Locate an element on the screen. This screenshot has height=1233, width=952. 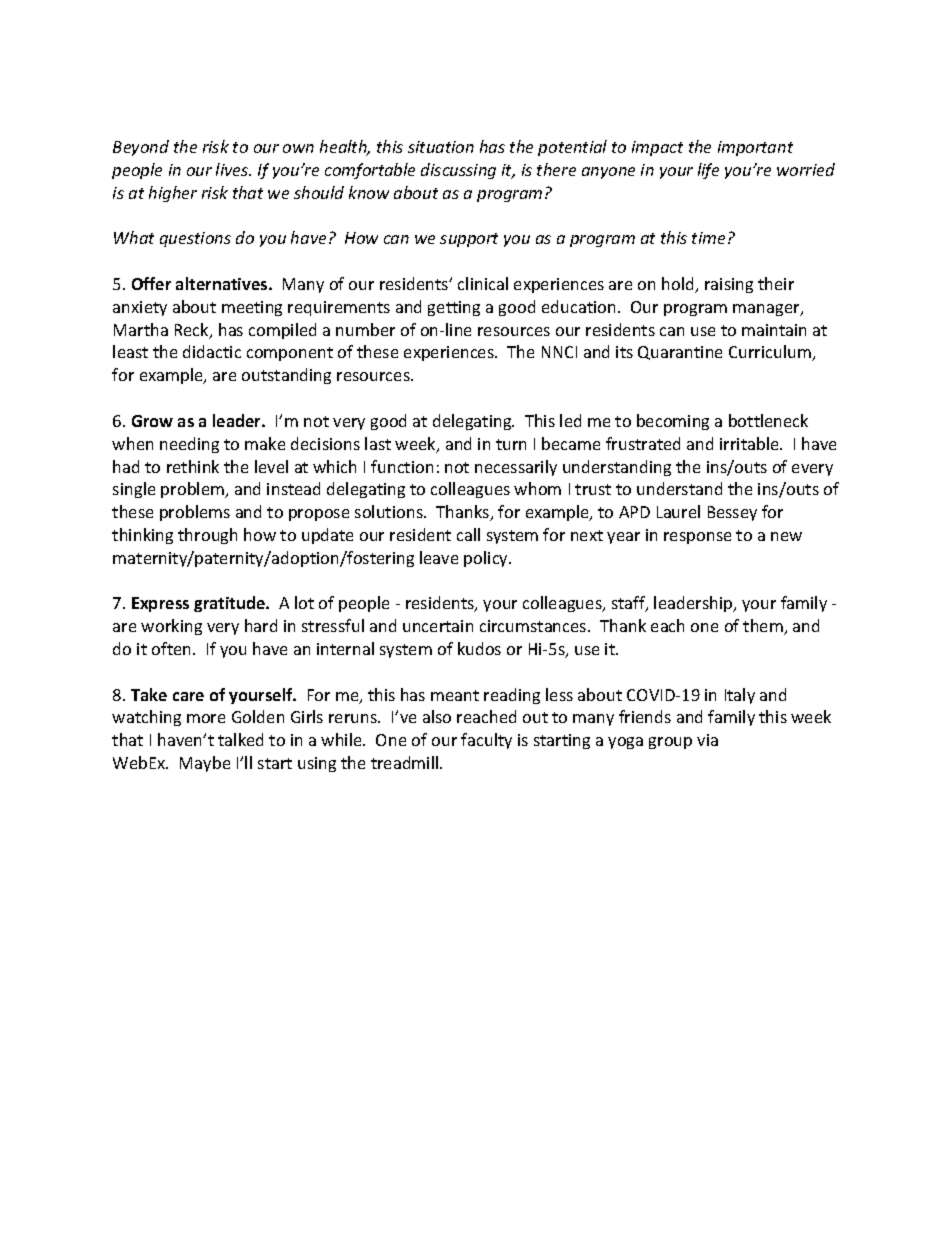
turn is located at coordinates (511, 444).
